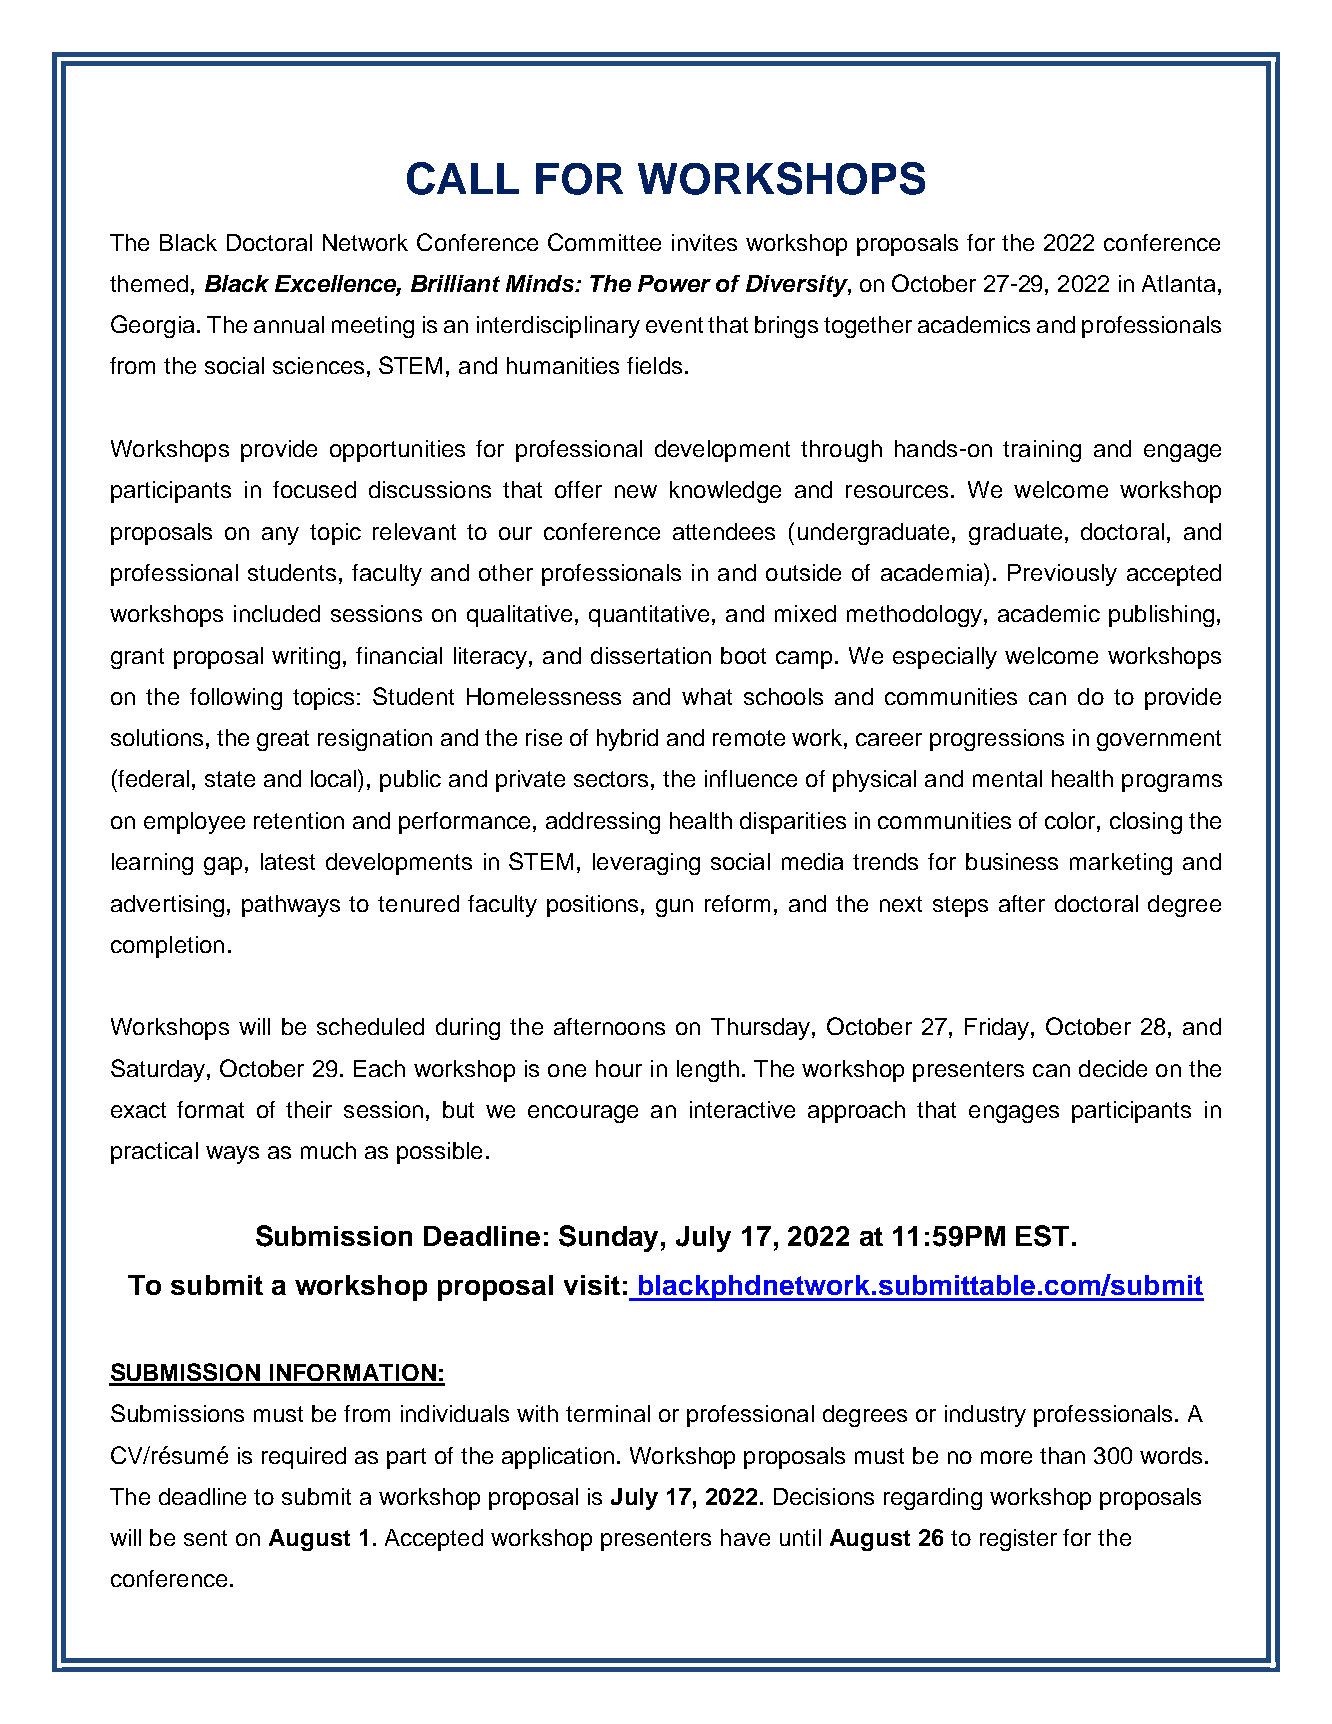  Describe the element at coordinates (1113, 1068) in the screenshot. I see `decide` at that location.
